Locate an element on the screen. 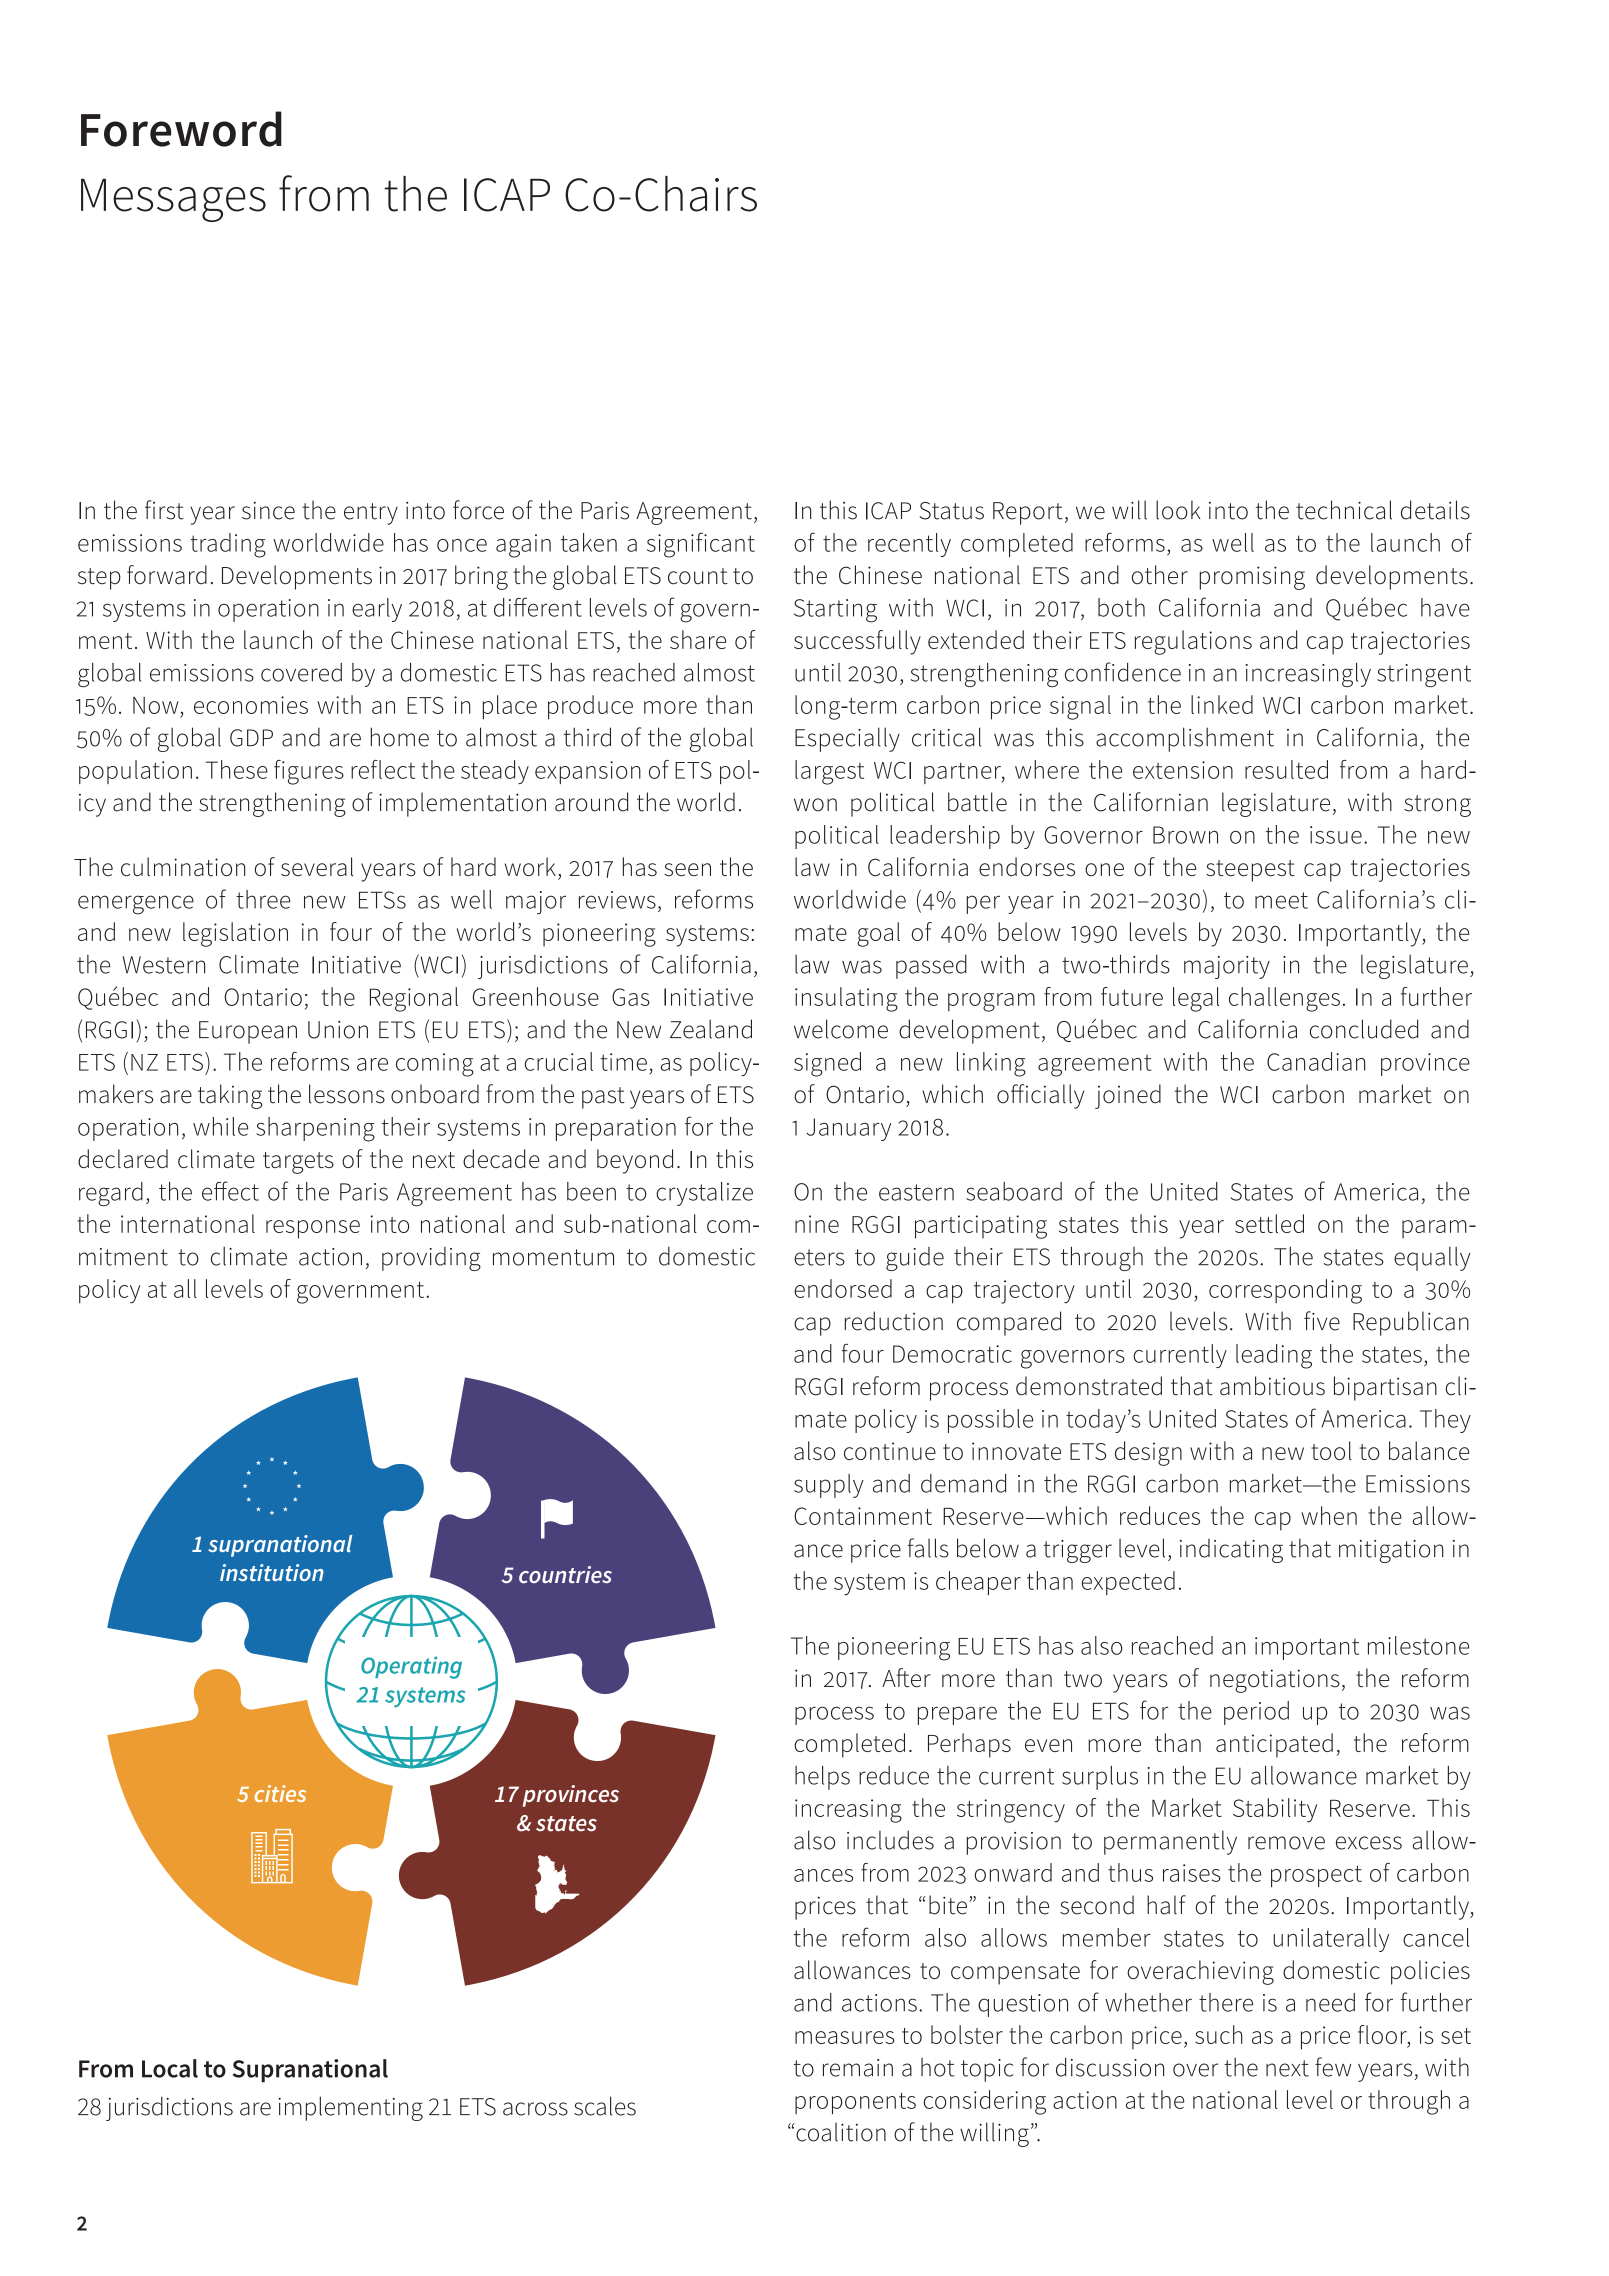  technical is located at coordinates (1344, 510).
